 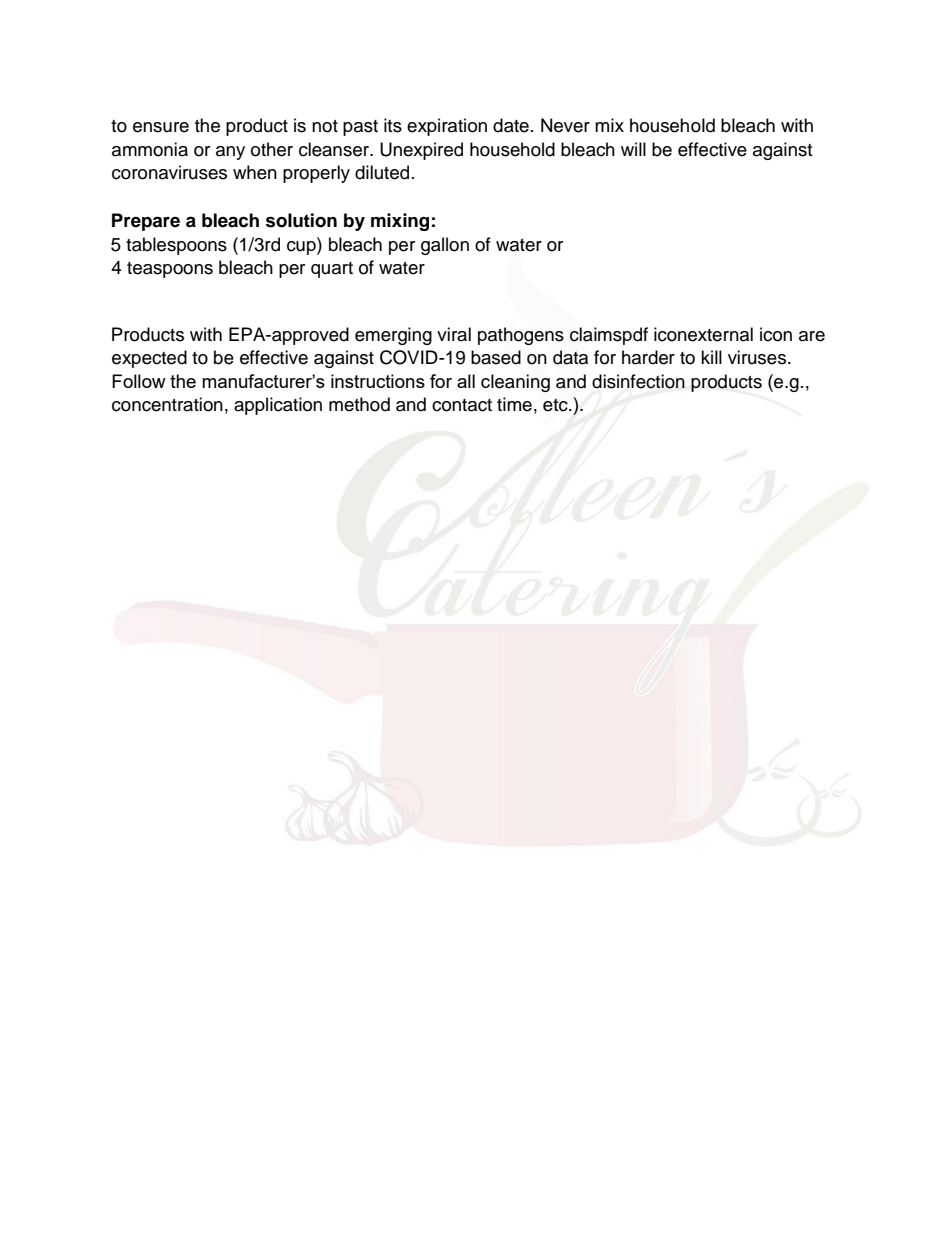 What do you see at coordinates (445, 246) in the document?
I see `gallon` at bounding box center [445, 246].
